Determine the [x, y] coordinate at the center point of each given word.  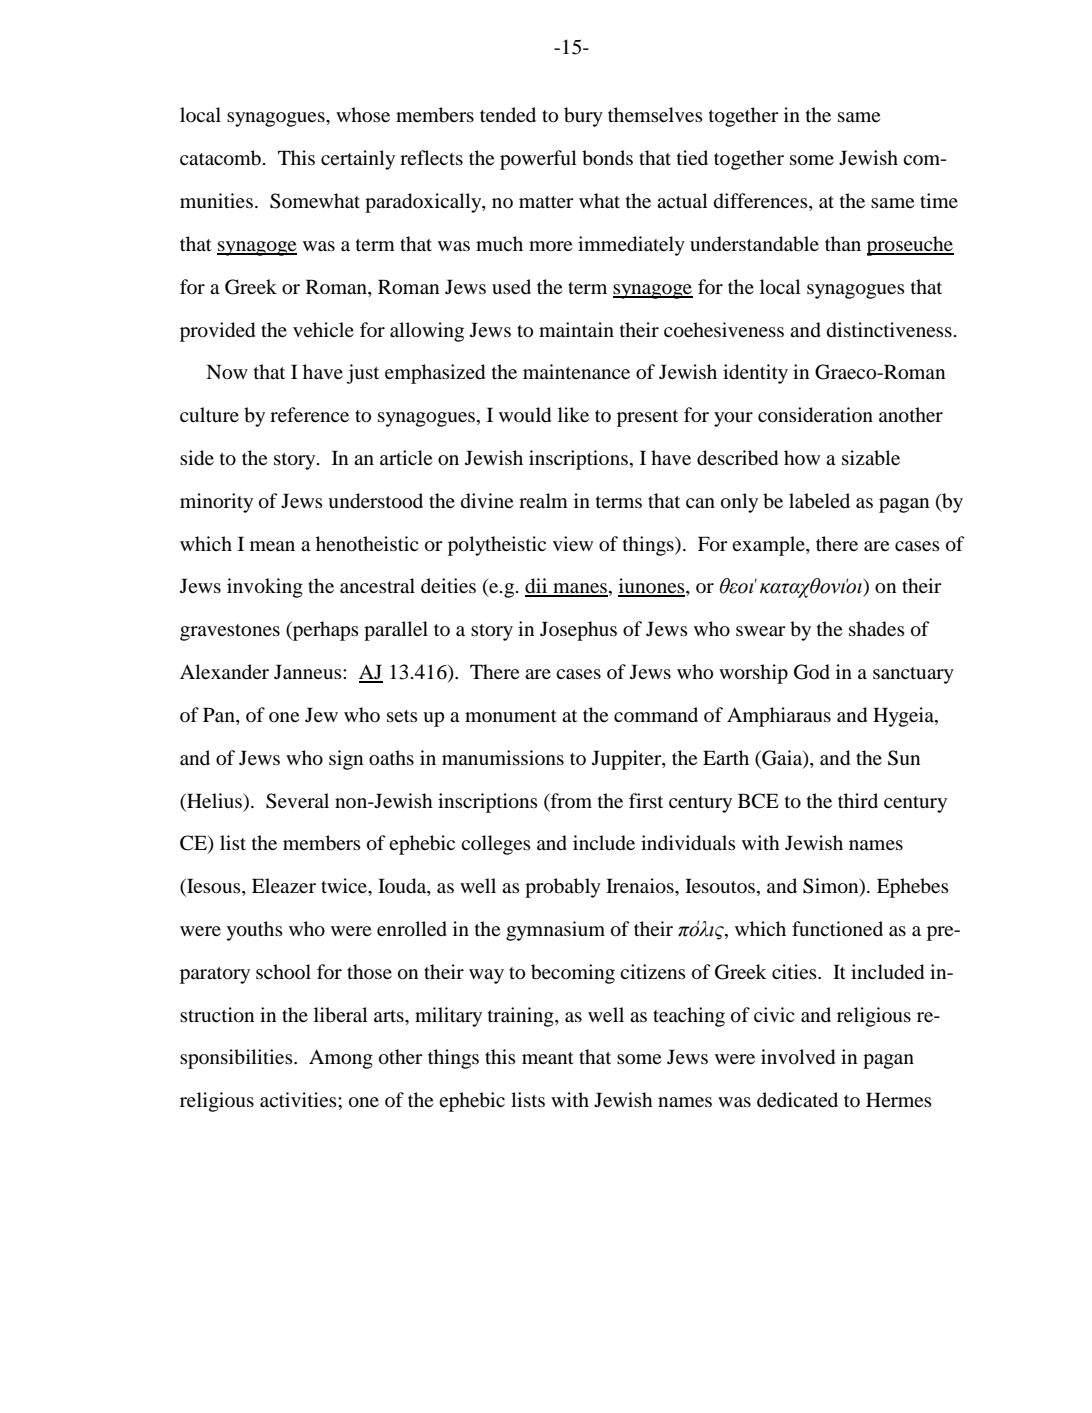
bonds [607, 158]
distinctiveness [889, 330]
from [570, 800]
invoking [265, 588]
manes [579, 589]
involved [798, 1057]
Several [297, 801]
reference [309, 414]
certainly [358, 160]
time [939, 200]
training [522, 1017]
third [858, 800]
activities [299, 1099]
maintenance [576, 371]
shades [877, 629]
